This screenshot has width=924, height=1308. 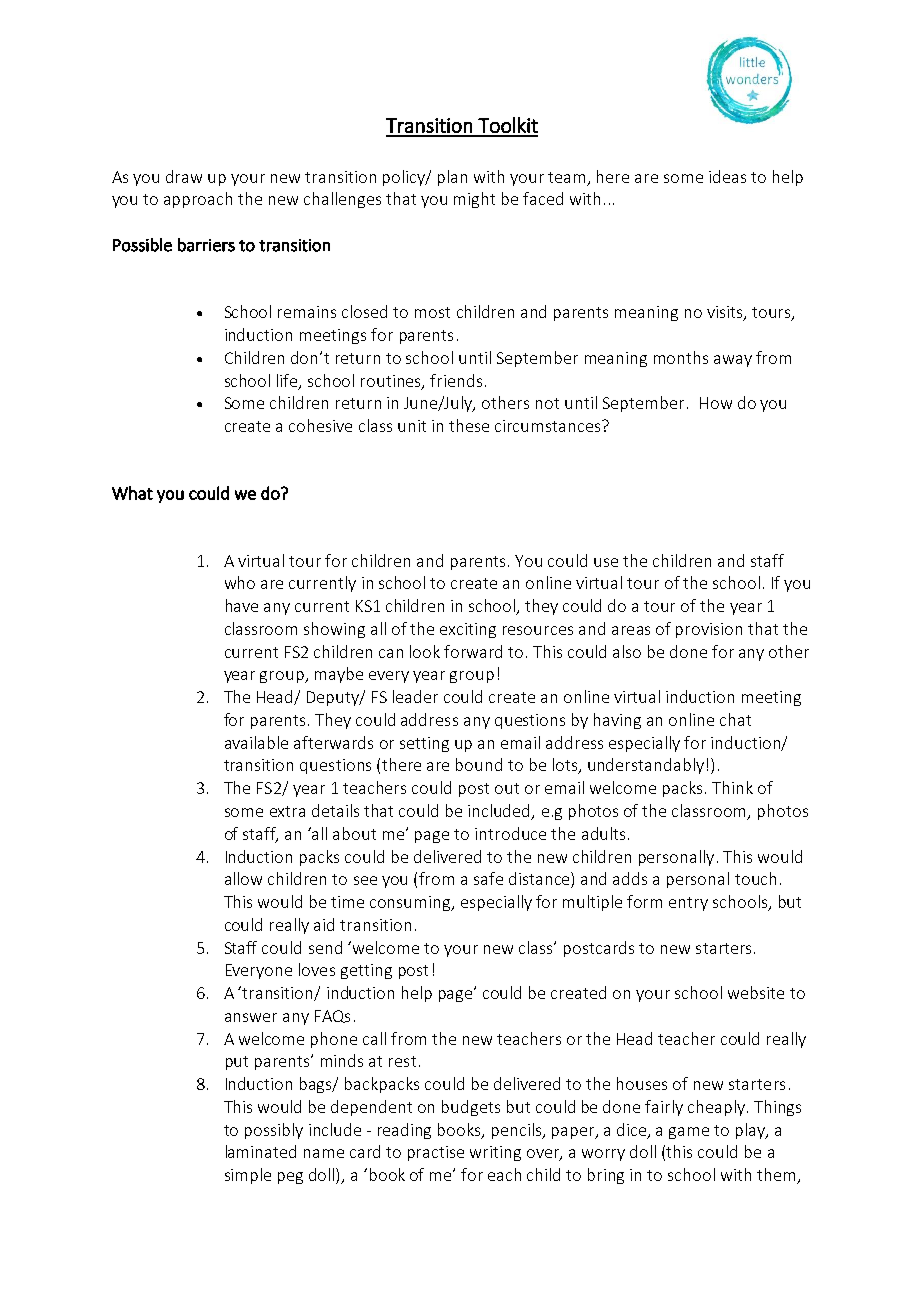 What do you see at coordinates (243, 878) in the screenshot?
I see `allow` at bounding box center [243, 878].
